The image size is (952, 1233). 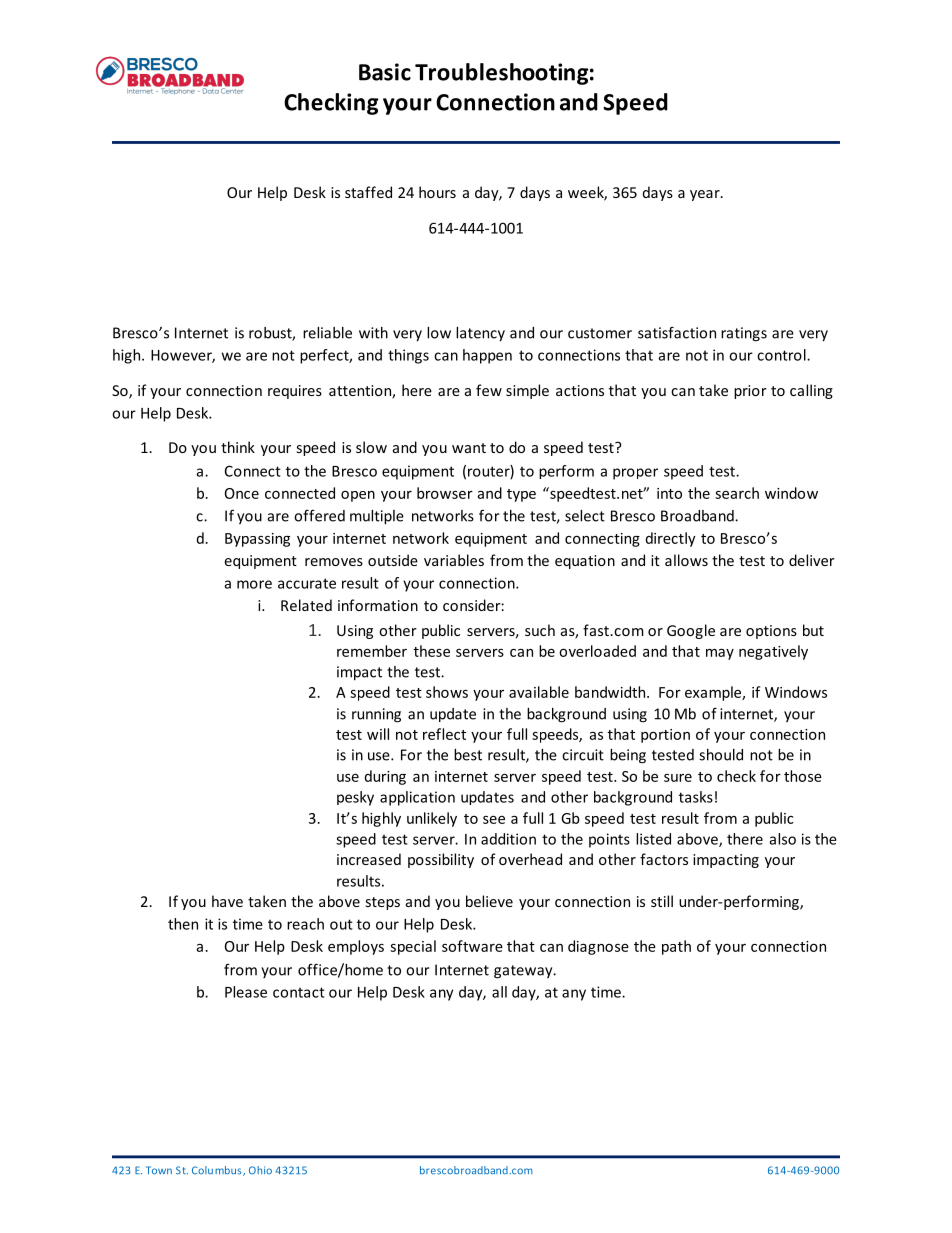 I want to click on more, so click(x=254, y=584).
